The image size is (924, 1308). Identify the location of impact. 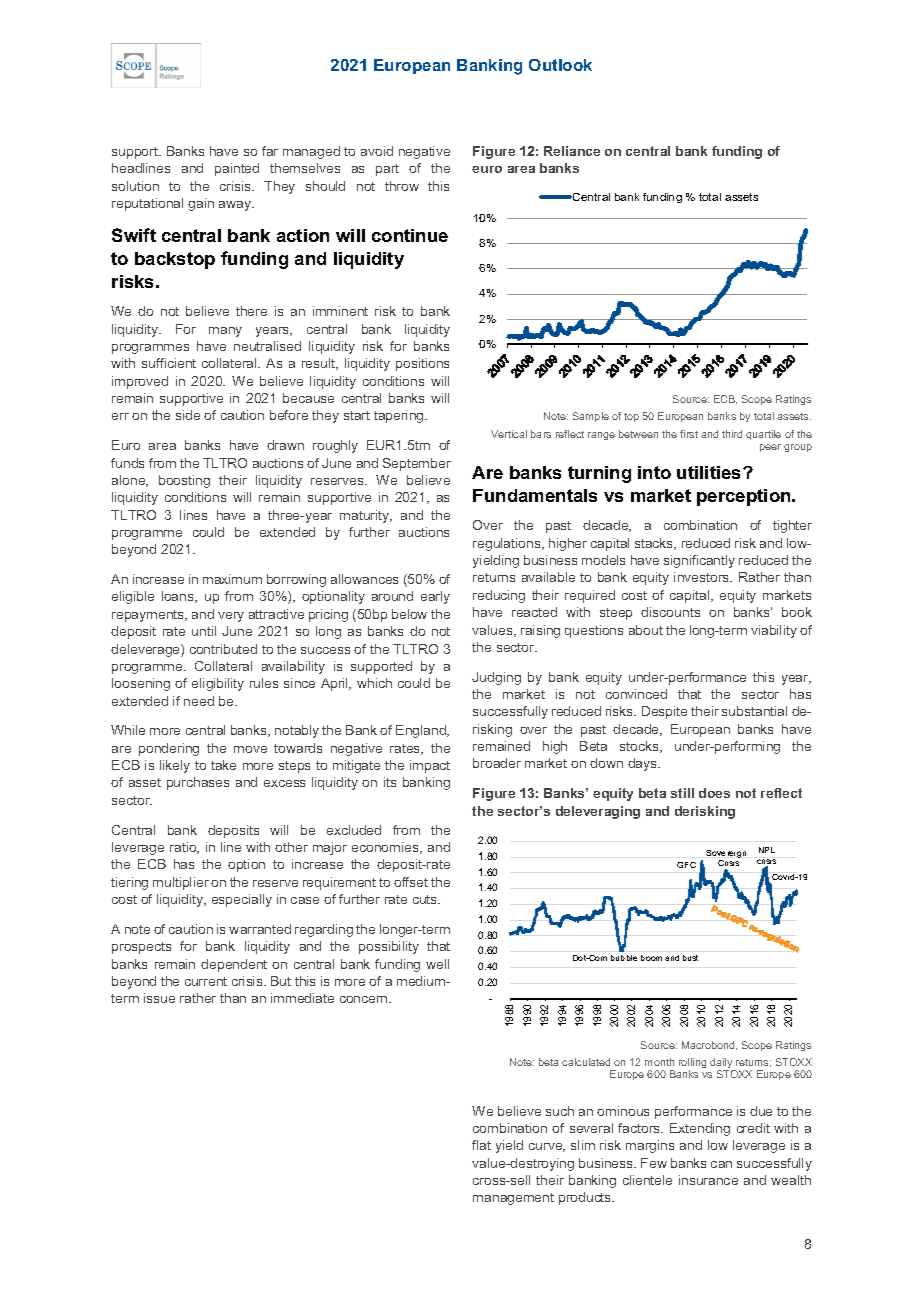
(430, 766).
